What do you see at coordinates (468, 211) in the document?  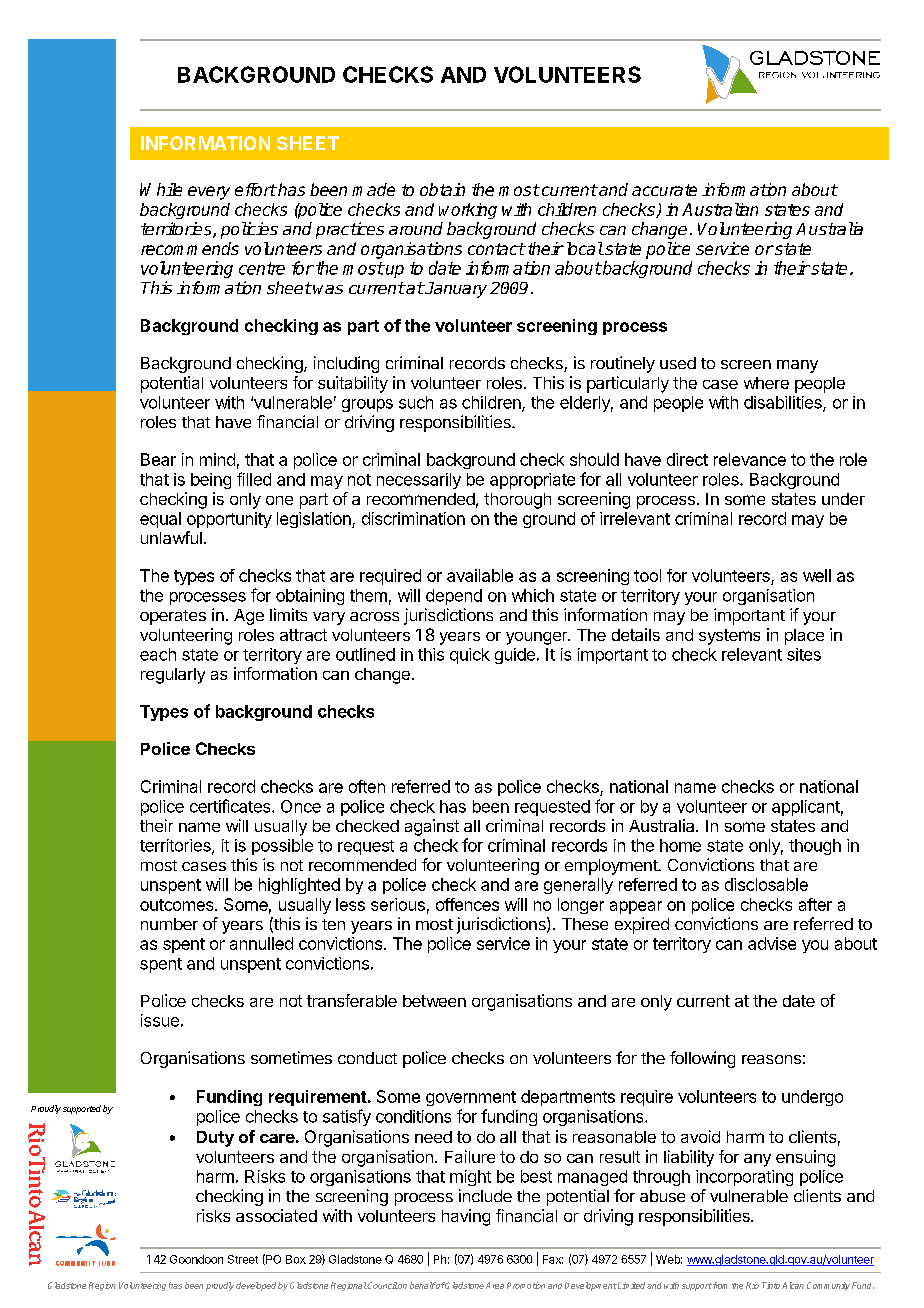 I see `working` at bounding box center [468, 211].
